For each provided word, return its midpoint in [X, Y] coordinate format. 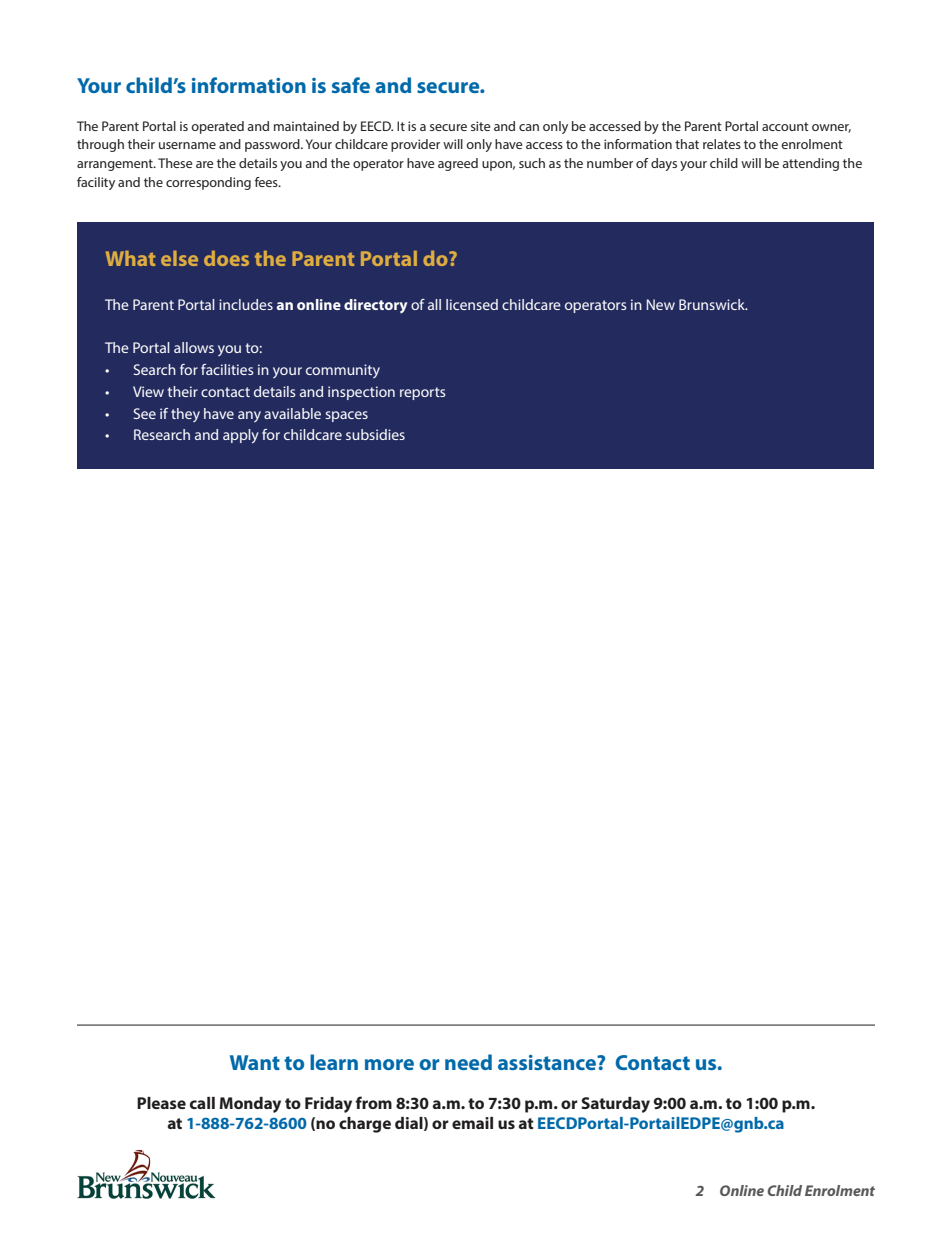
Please [161, 1103]
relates [722, 144]
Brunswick [713, 304]
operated [217, 127]
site [481, 126]
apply [241, 436]
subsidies [375, 434]
